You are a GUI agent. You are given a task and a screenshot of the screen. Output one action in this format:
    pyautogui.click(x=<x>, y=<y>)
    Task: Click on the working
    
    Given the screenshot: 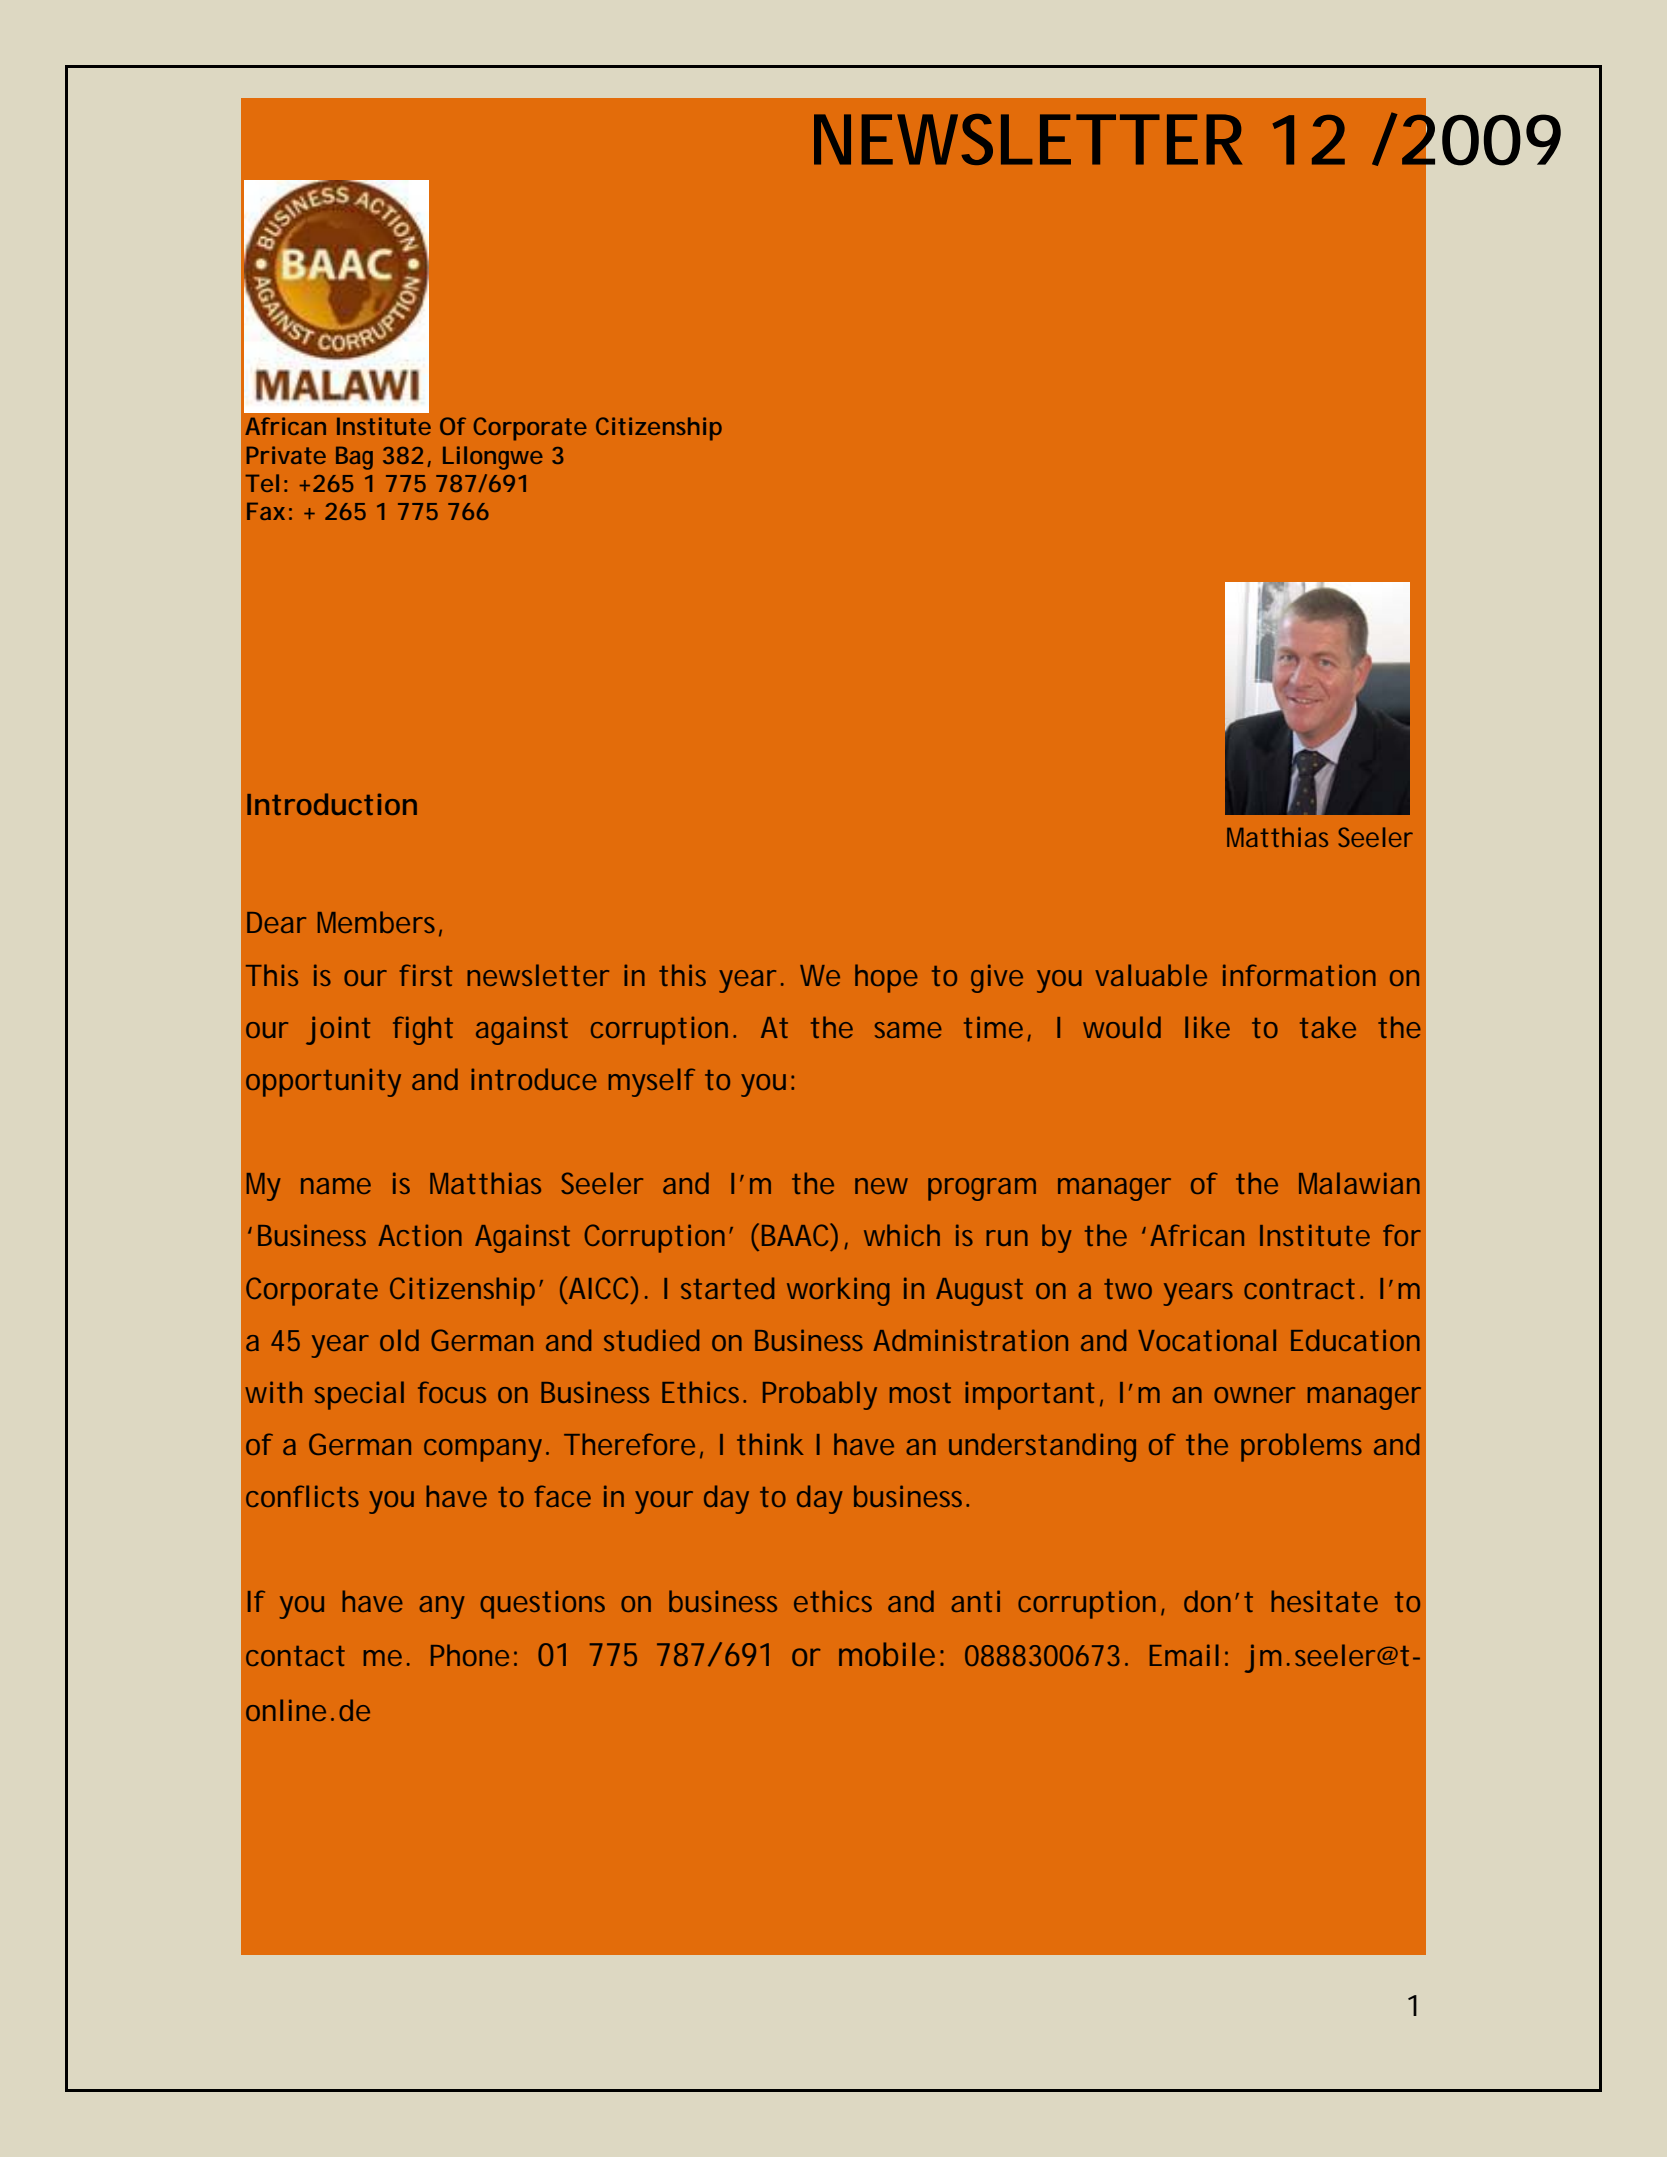 What is the action you would take?
    pyautogui.click(x=838, y=1291)
